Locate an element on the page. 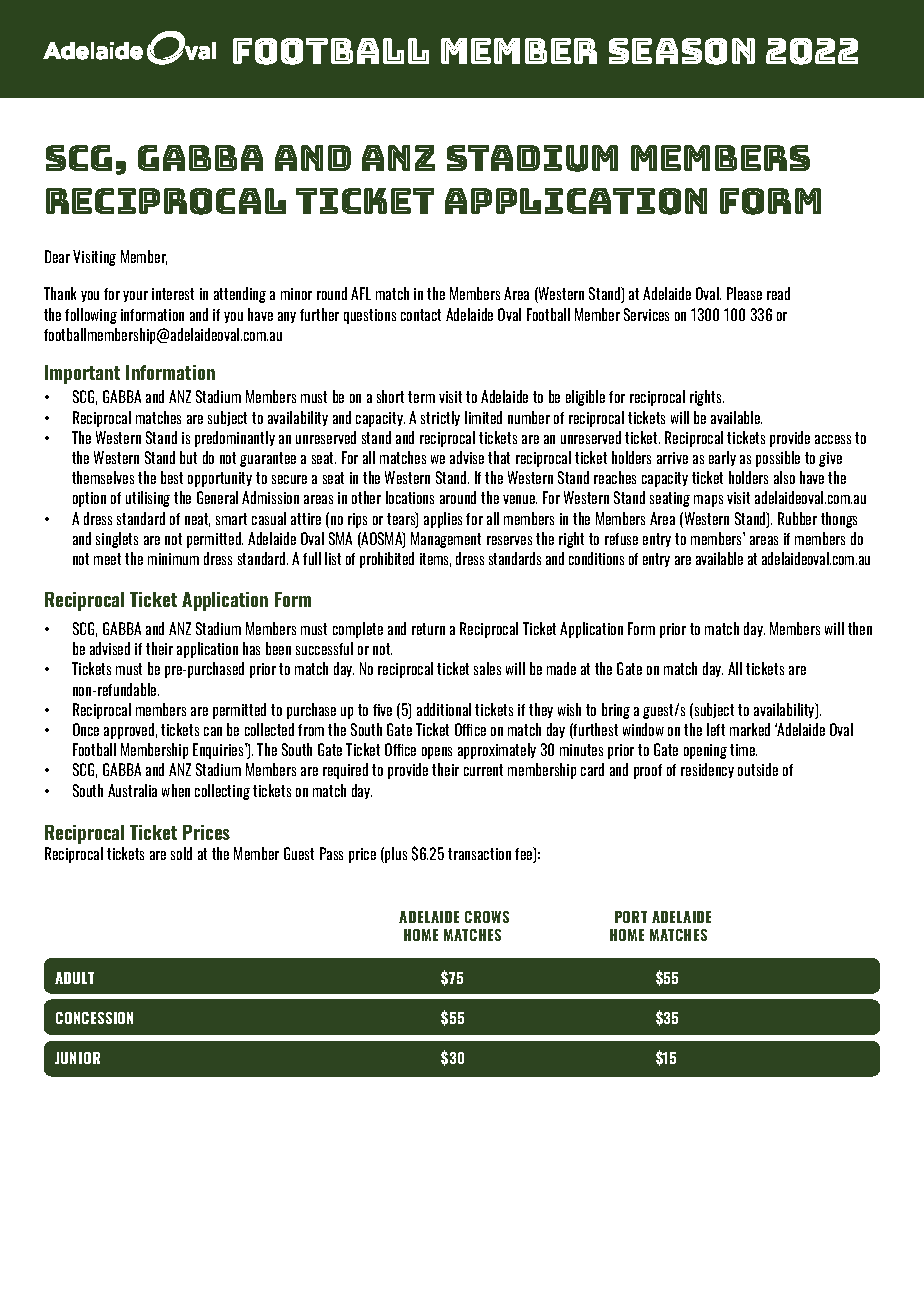 Image resolution: width=924 pixels, height=1308 pixels. contact is located at coordinates (421, 315).
